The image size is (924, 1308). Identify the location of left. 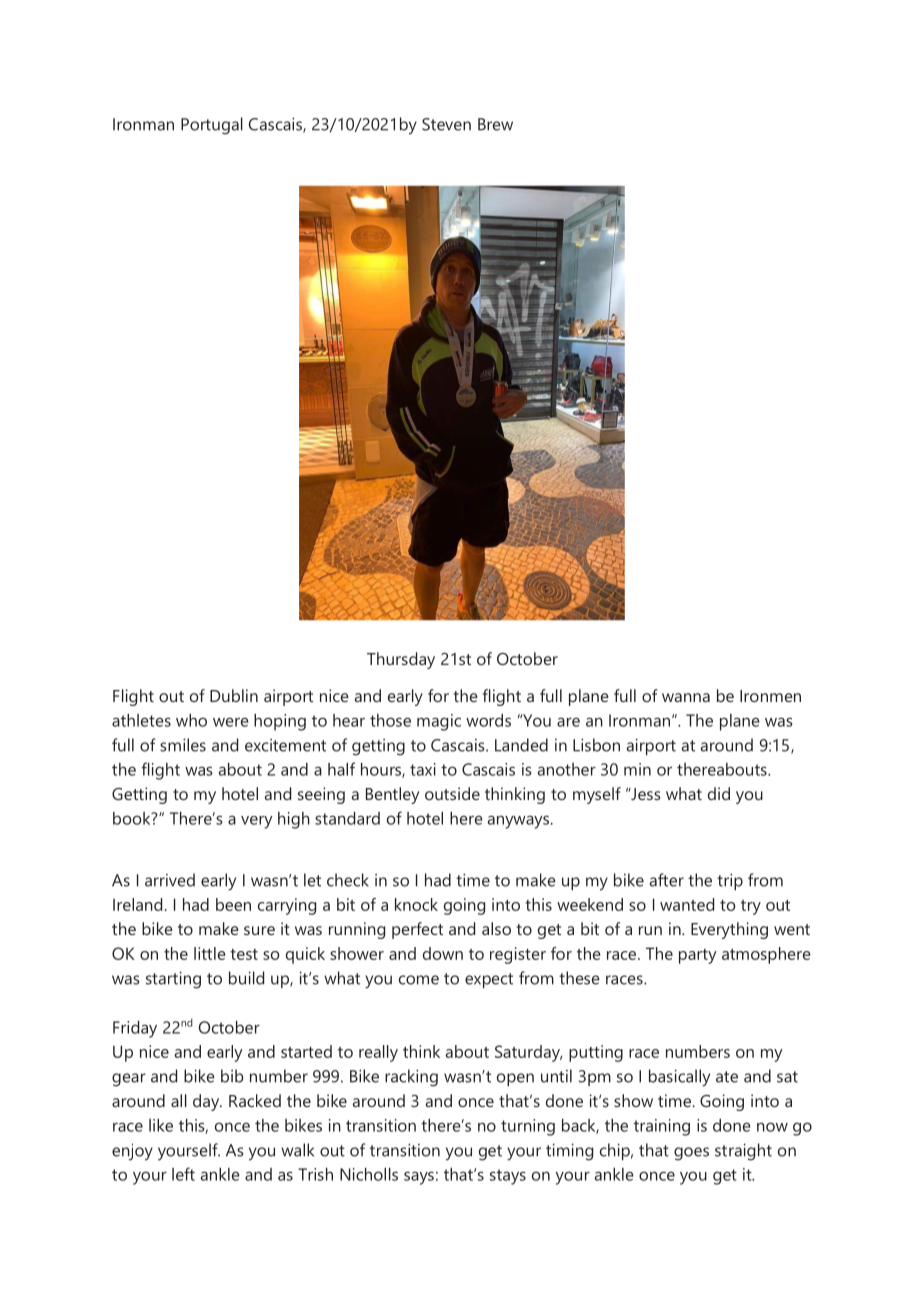
(183, 1174).
